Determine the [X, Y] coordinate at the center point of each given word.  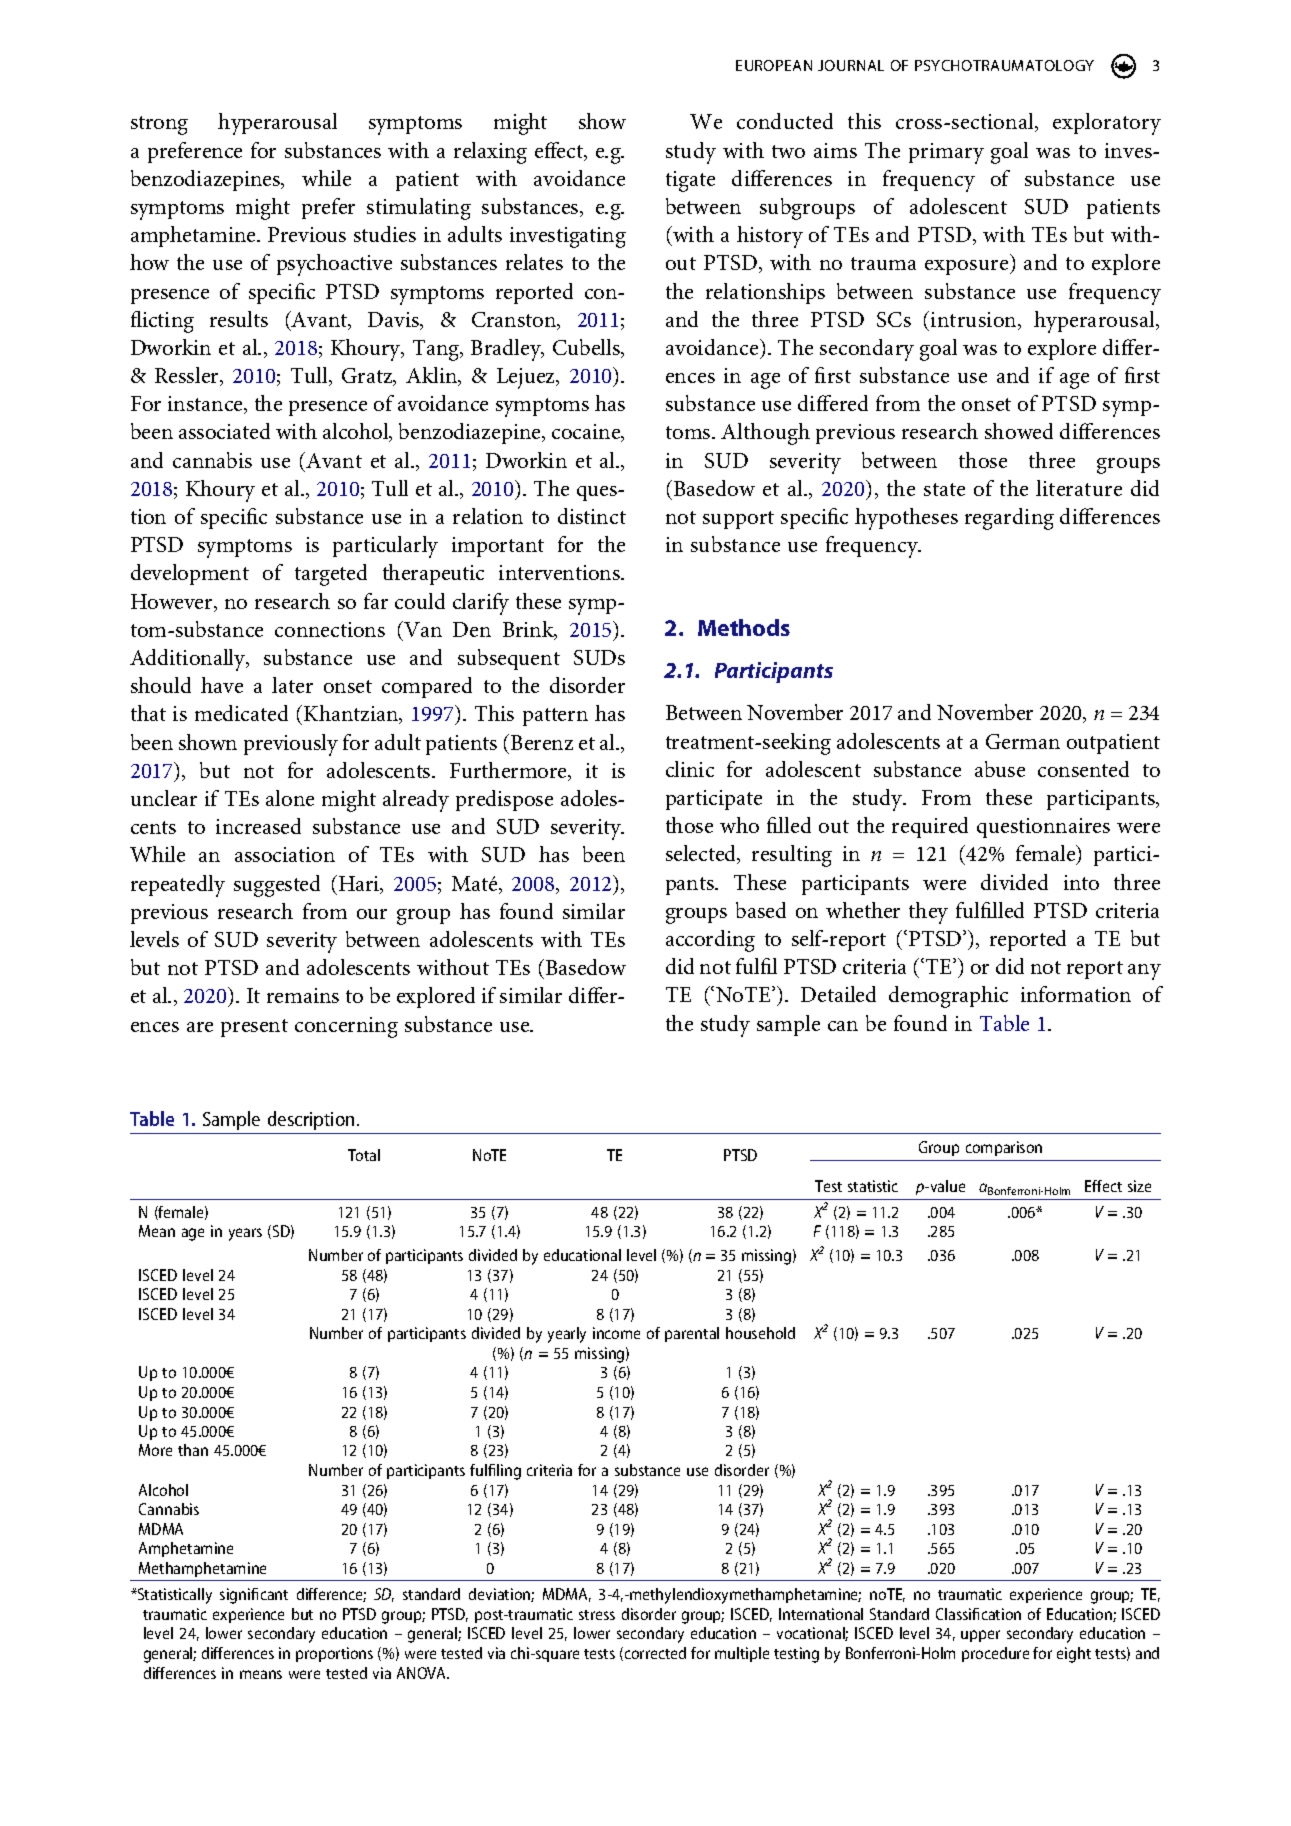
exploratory [1107, 124]
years [245, 1234]
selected [702, 854]
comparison [1004, 1148]
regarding [1009, 519]
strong [159, 125]
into [1081, 882]
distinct [592, 516]
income [616, 1333]
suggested [277, 886]
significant [254, 1596]
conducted [785, 121]
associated [224, 431]
